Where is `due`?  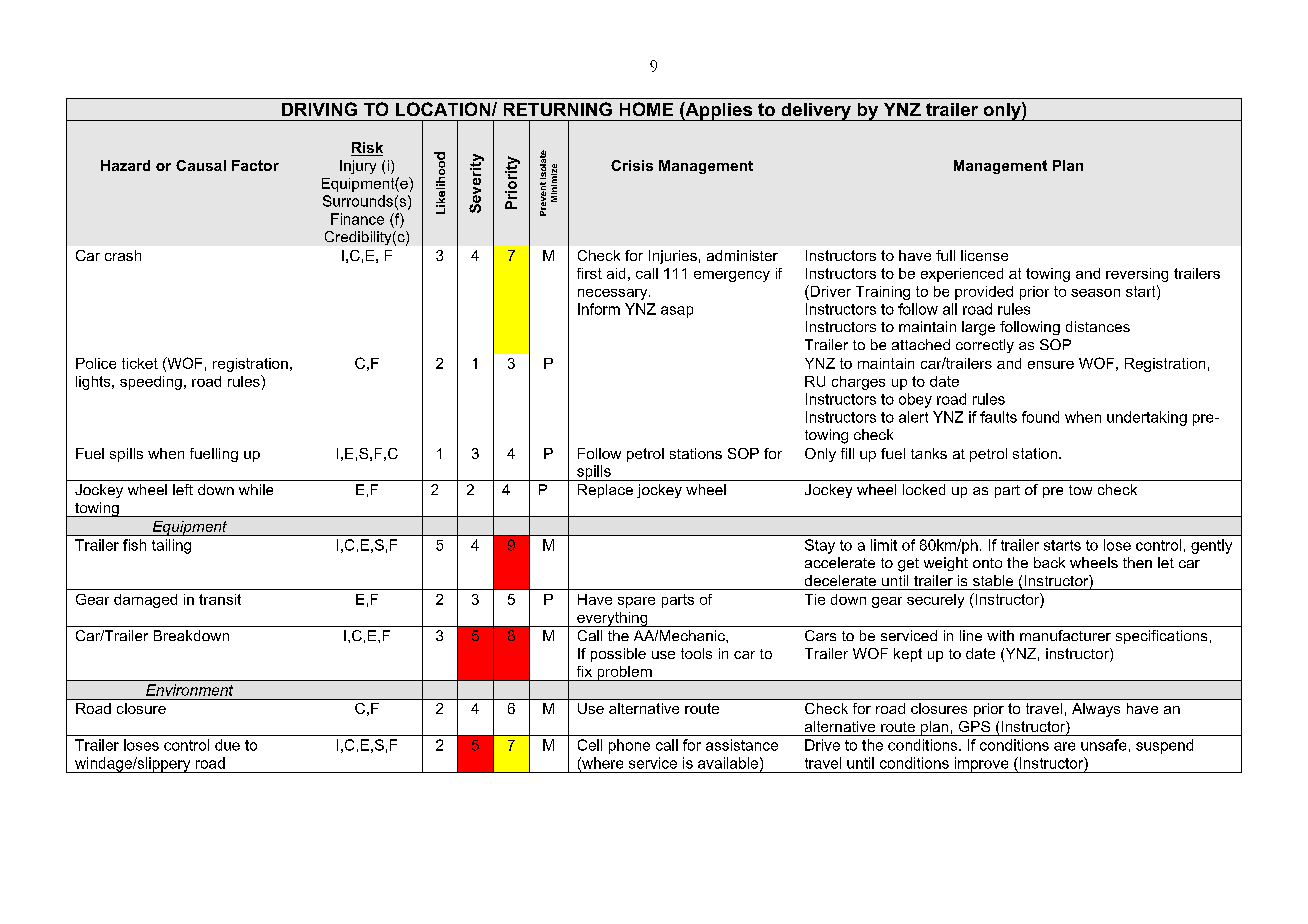 due is located at coordinates (227, 745).
